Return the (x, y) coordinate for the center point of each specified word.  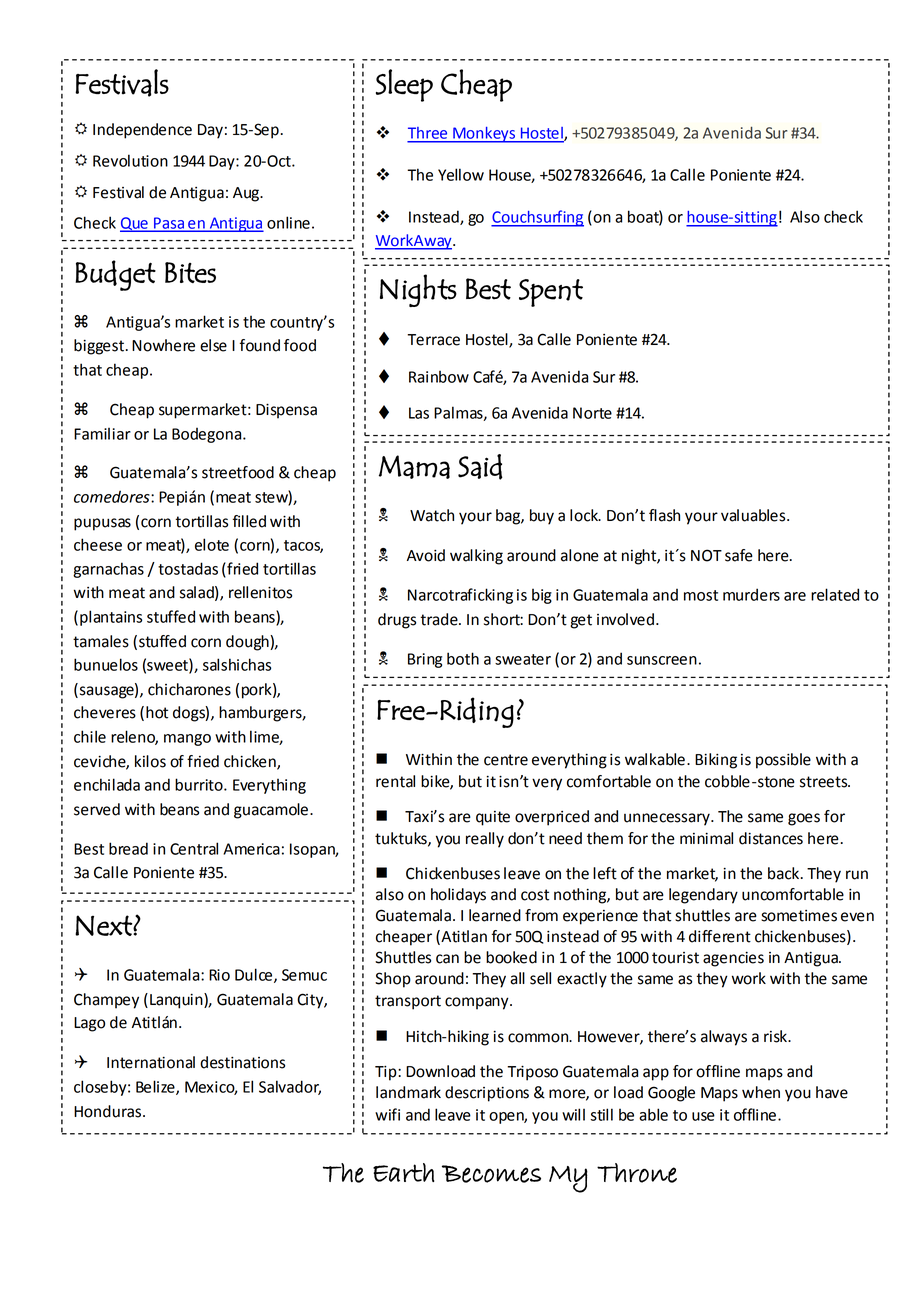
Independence (142, 131)
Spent (551, 293)
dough (248, 643)
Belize (156, 1087)
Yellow (461, 174)
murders (751, 594)
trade (440, 619)
